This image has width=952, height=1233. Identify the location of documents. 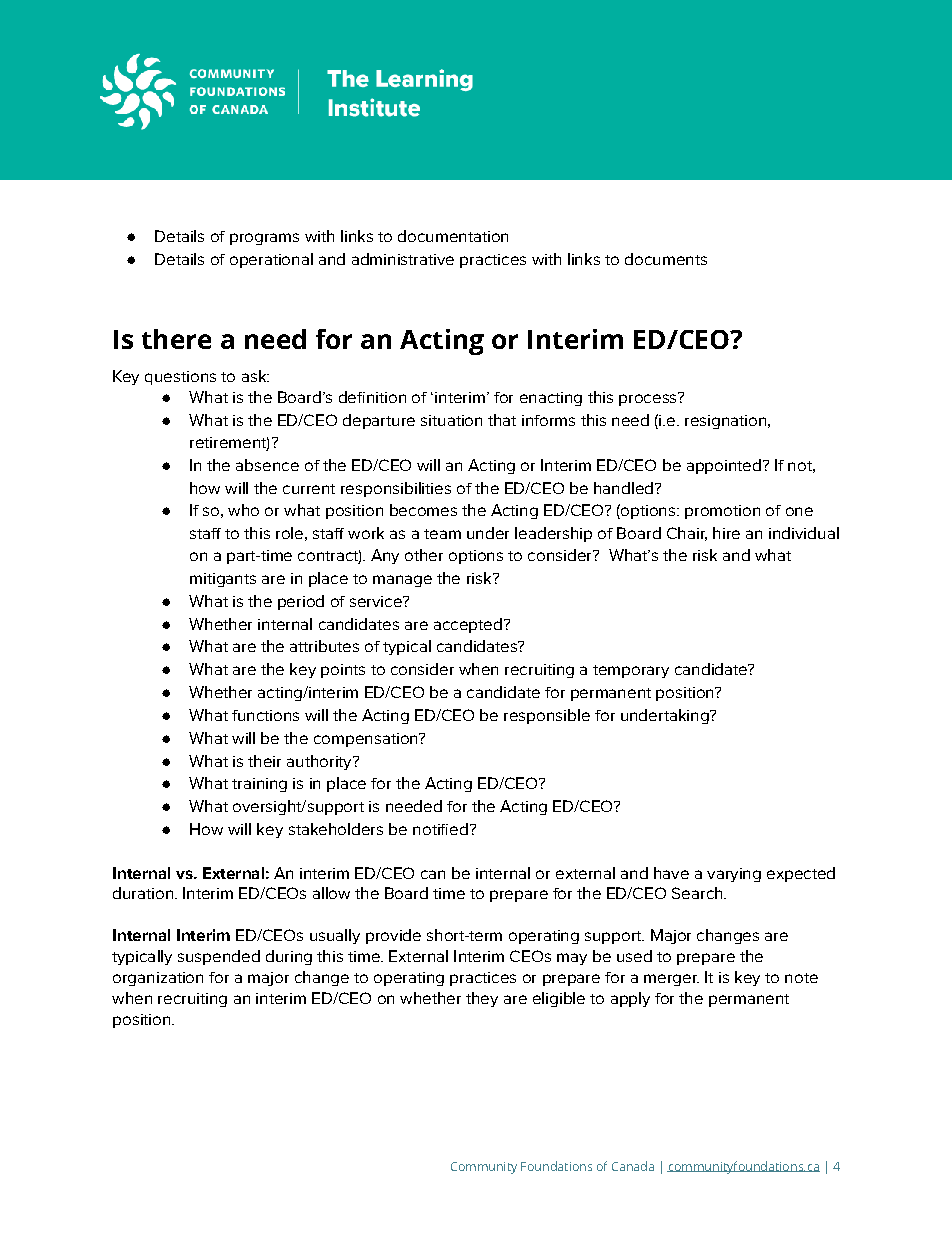
(666, 259).
